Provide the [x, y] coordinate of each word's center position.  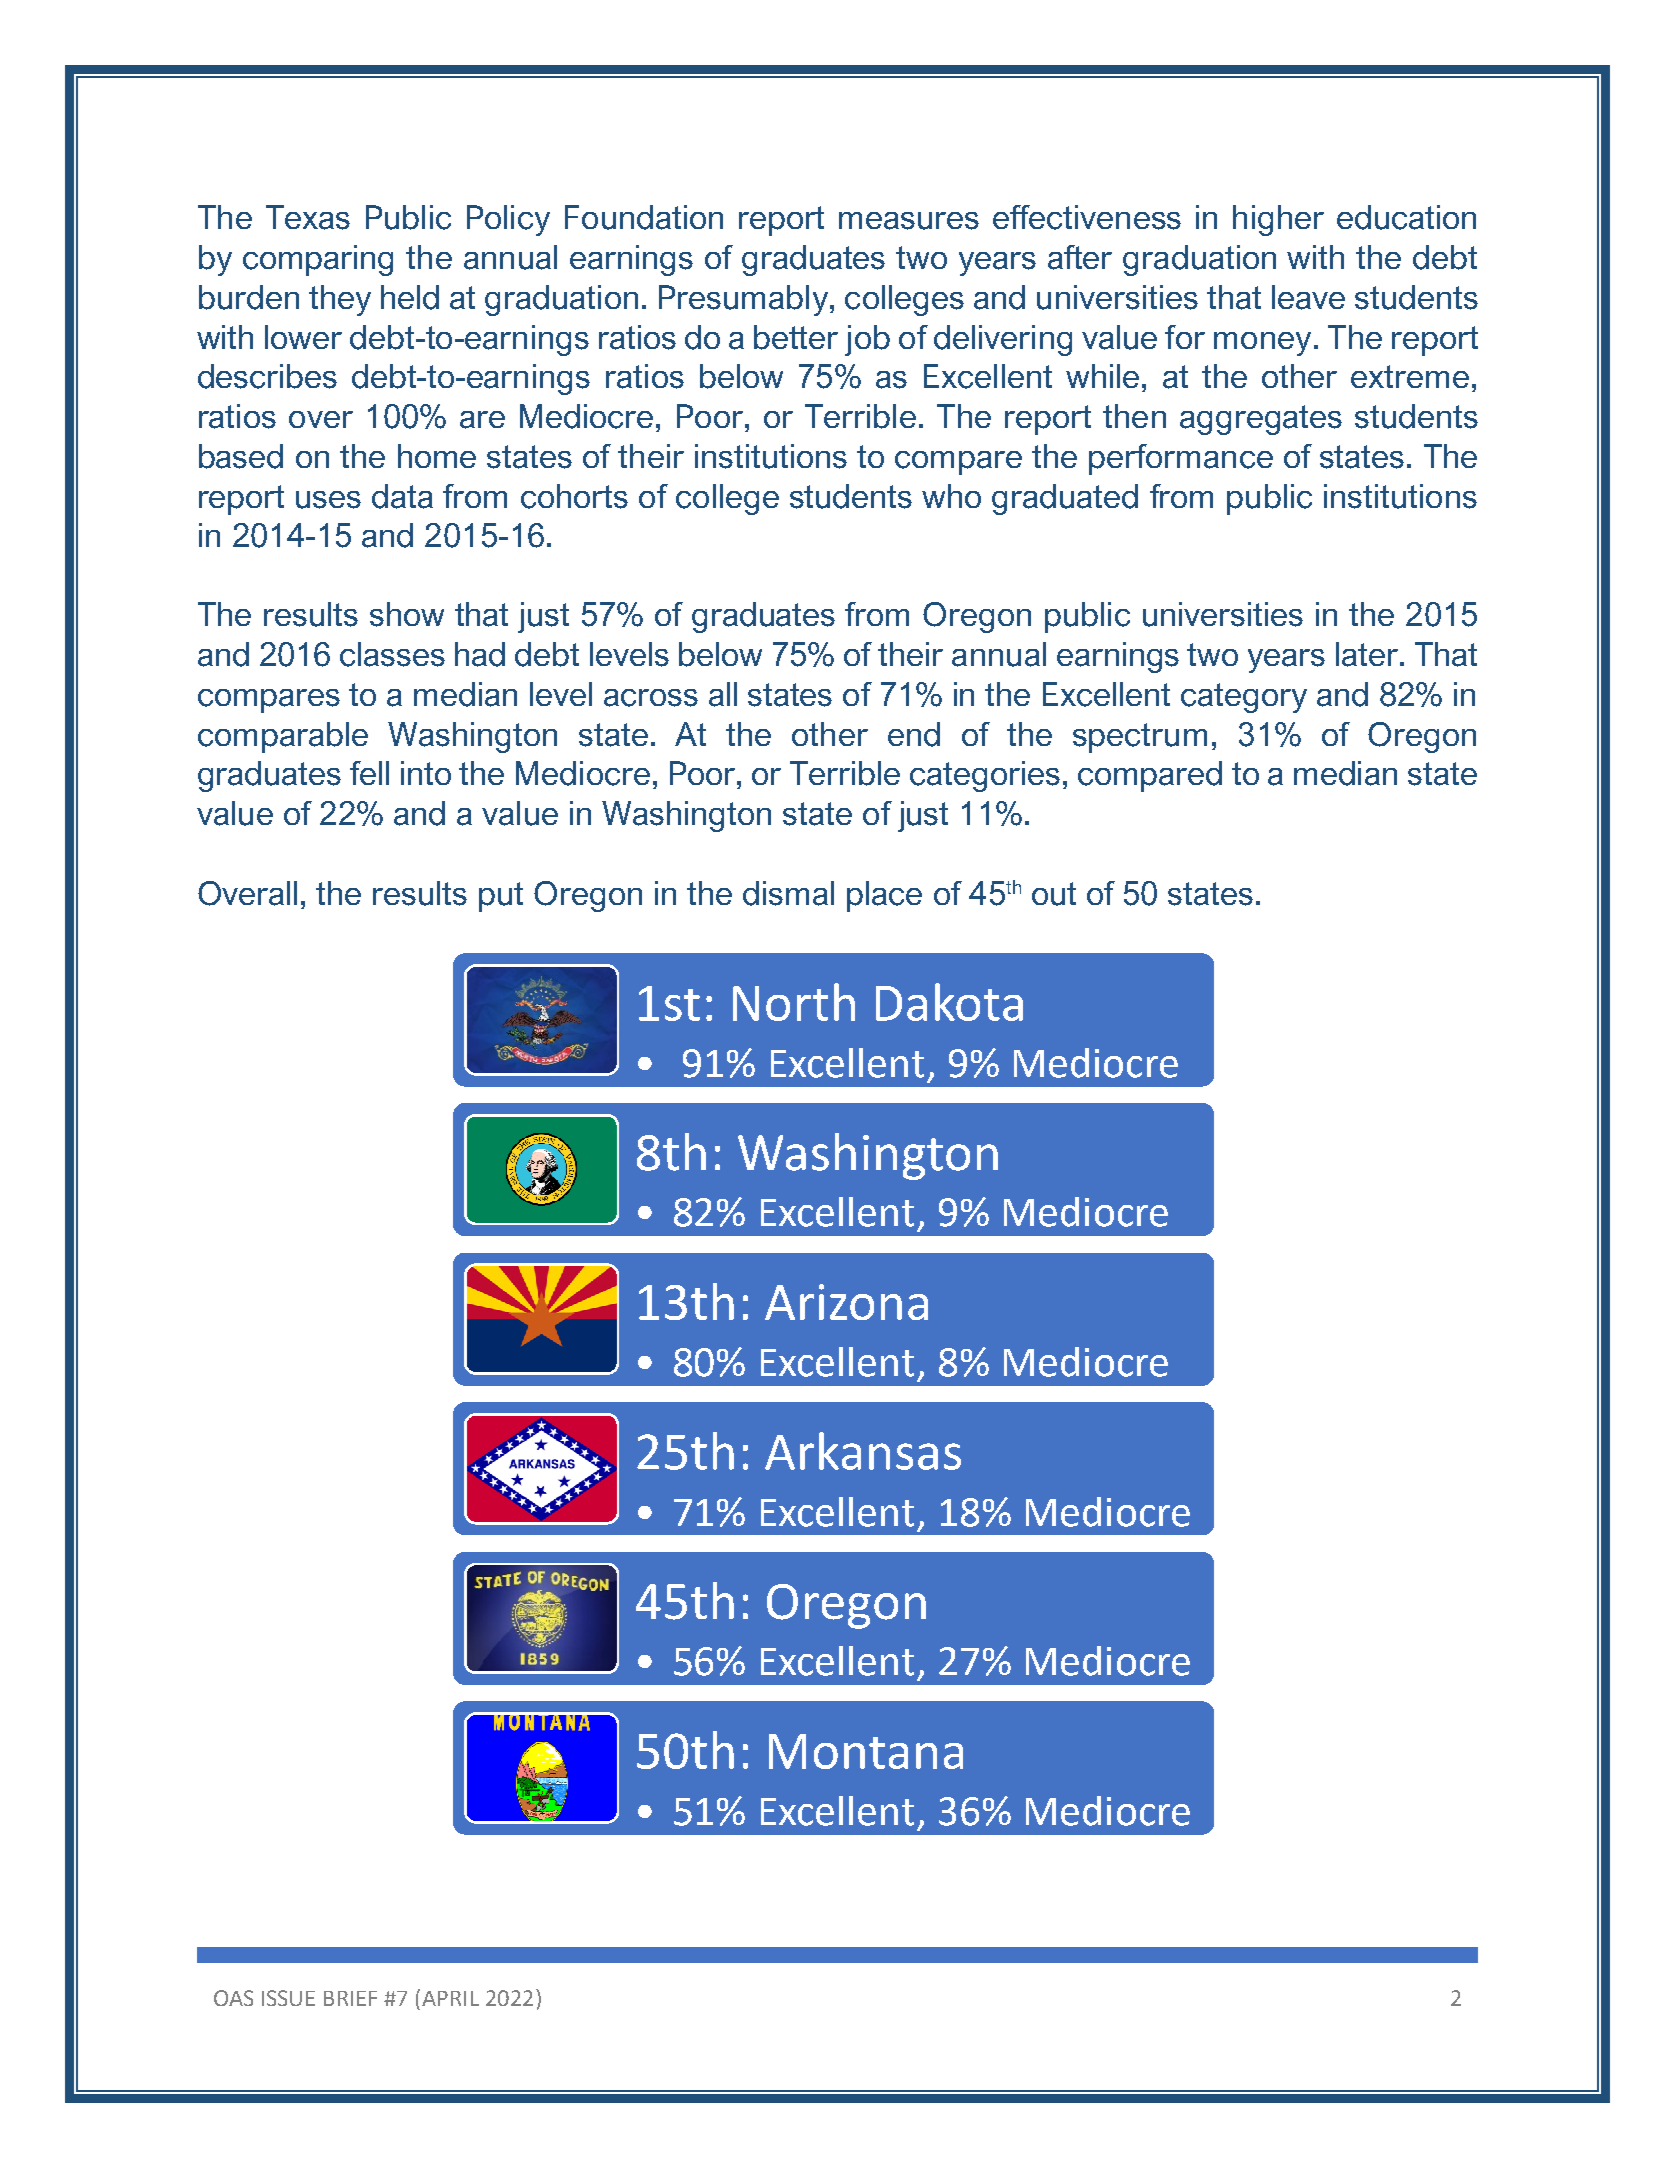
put [501, 897]
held [410, 297]
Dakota [949, 1002]
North [794, 1002]
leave [1308, 297]
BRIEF [350, 1998]
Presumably [743, 300]
